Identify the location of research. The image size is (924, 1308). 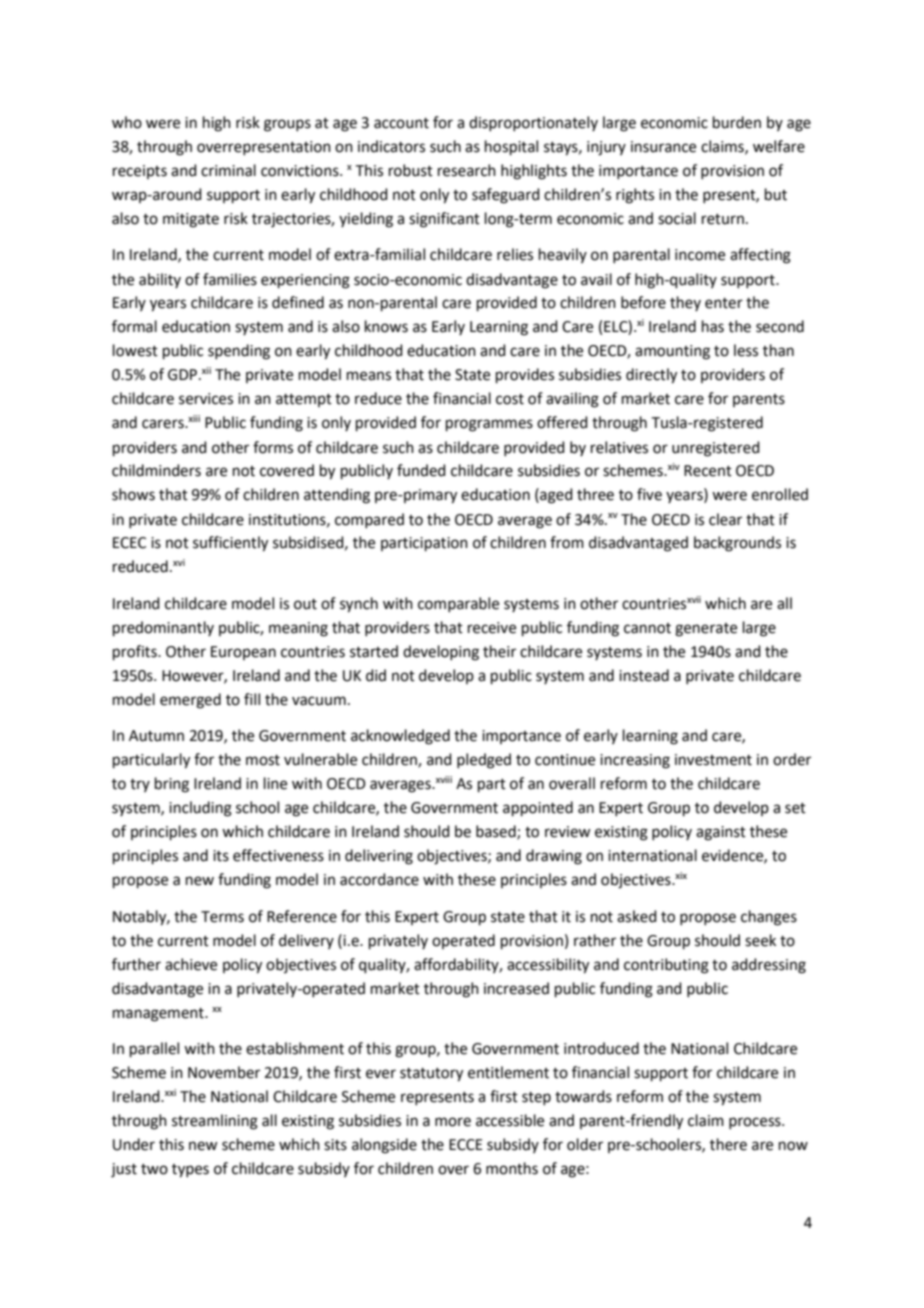
(467, 170).
